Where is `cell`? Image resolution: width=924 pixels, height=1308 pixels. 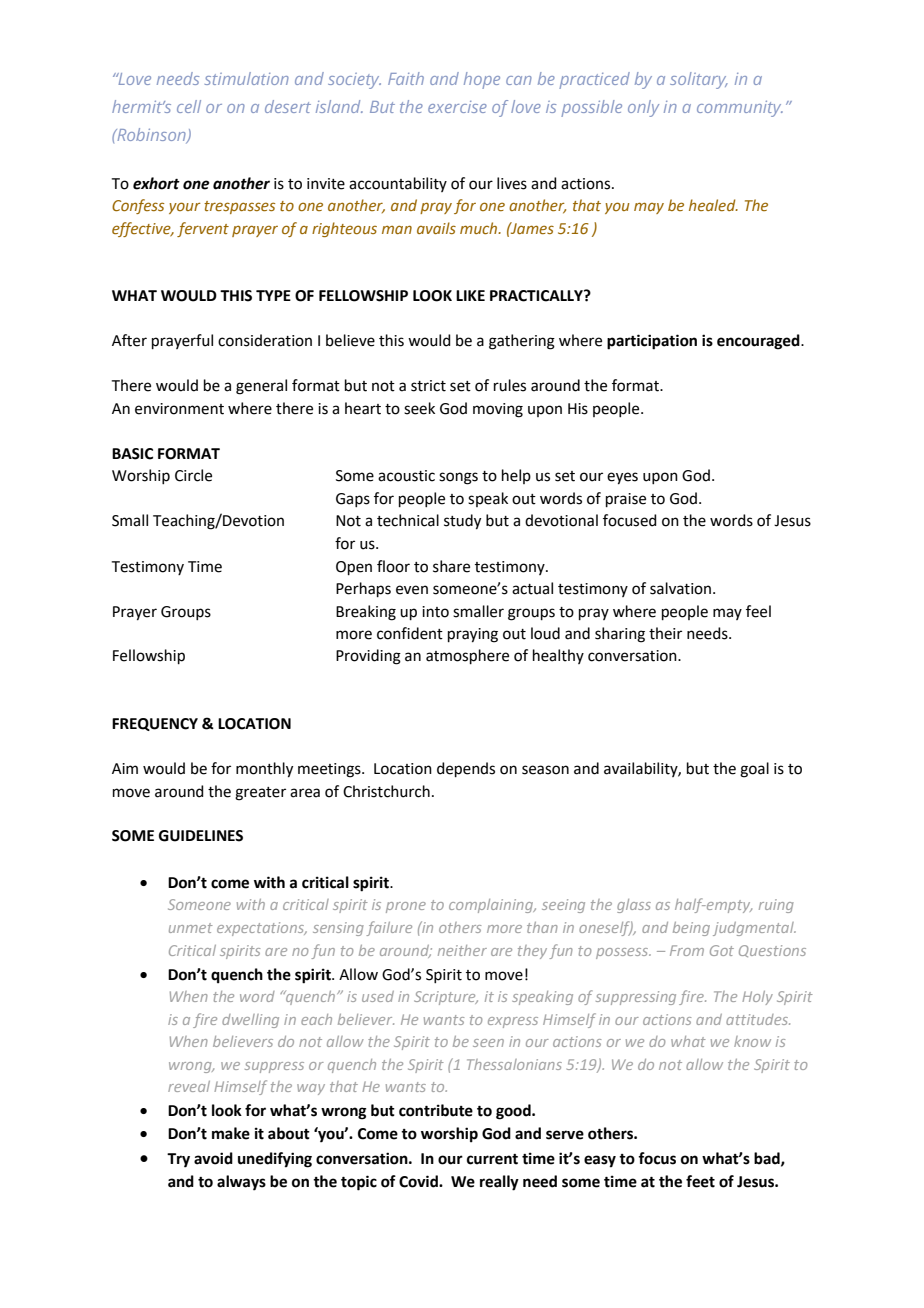 cell is located at coordinates (189, 106).
